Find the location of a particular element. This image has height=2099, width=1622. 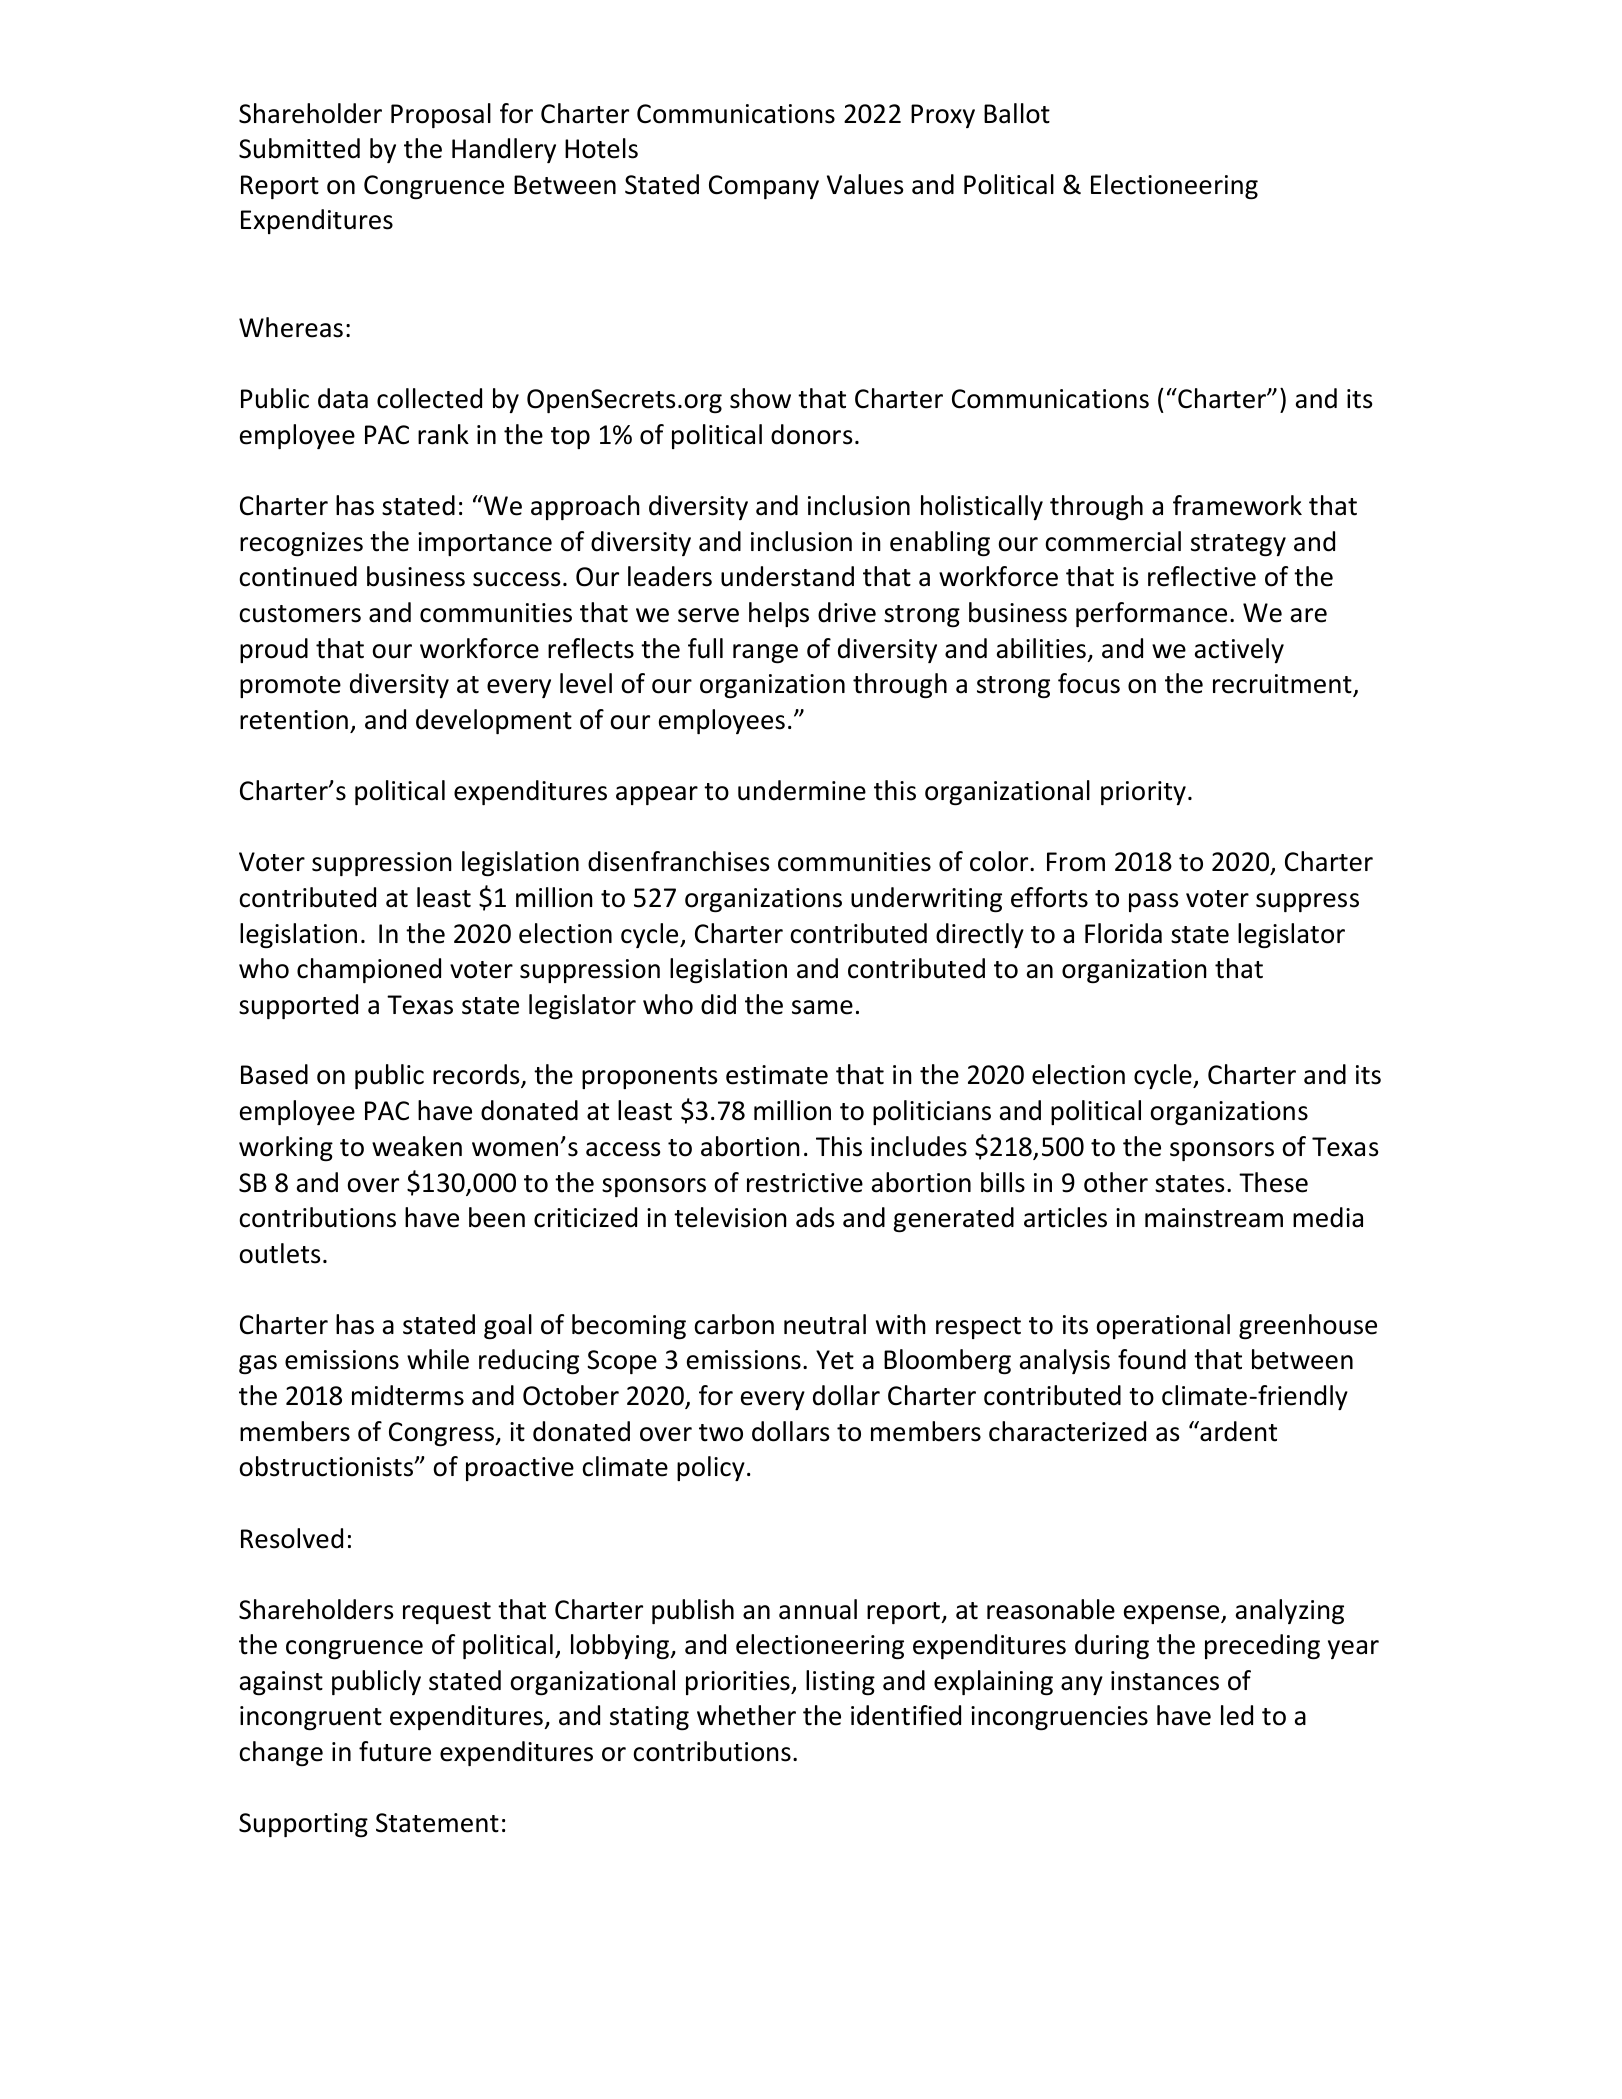

Yet is located at coordinates (835, 1360).
